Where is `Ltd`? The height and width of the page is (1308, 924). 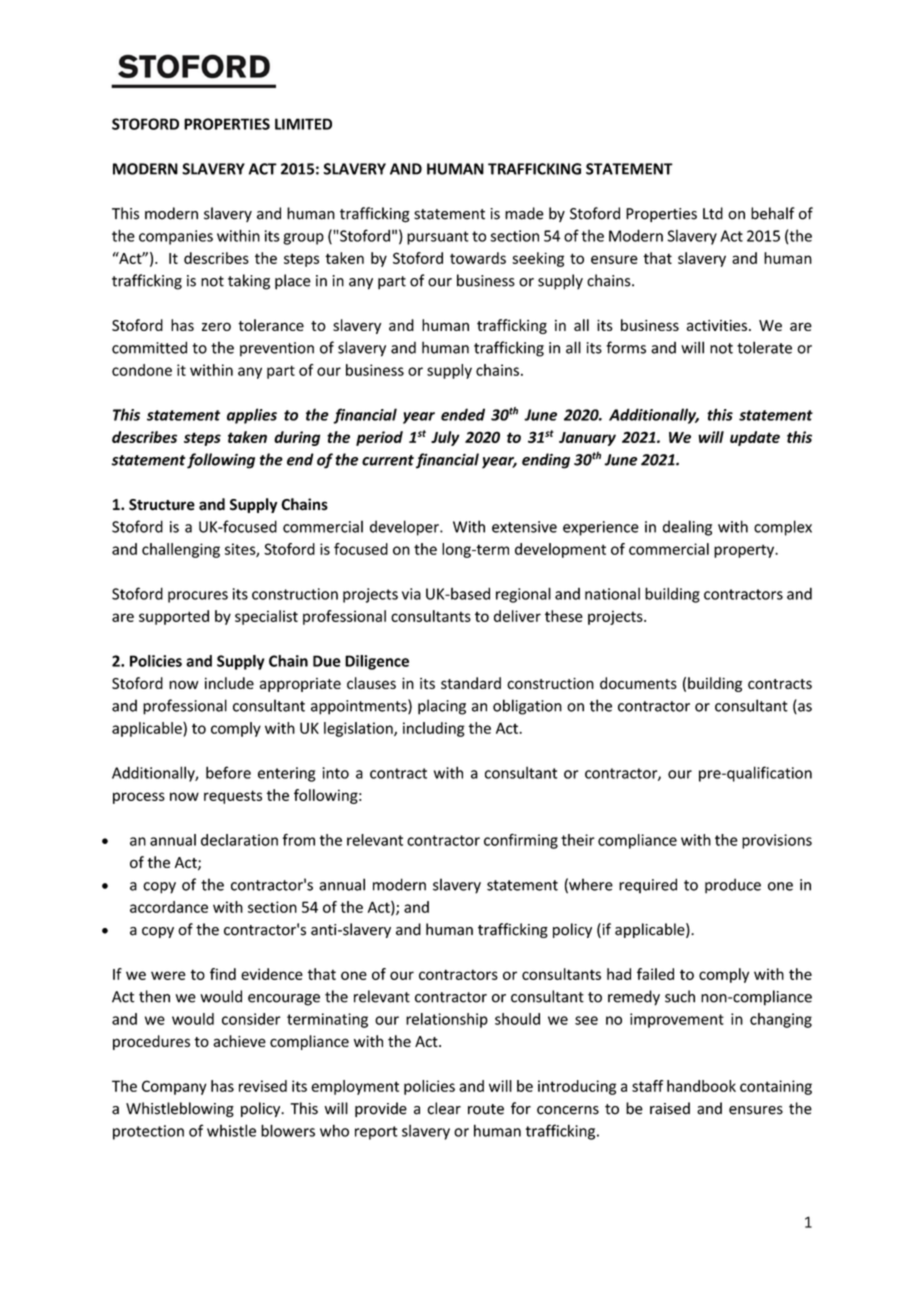
Ltd is located at coordinates (713, 213).
